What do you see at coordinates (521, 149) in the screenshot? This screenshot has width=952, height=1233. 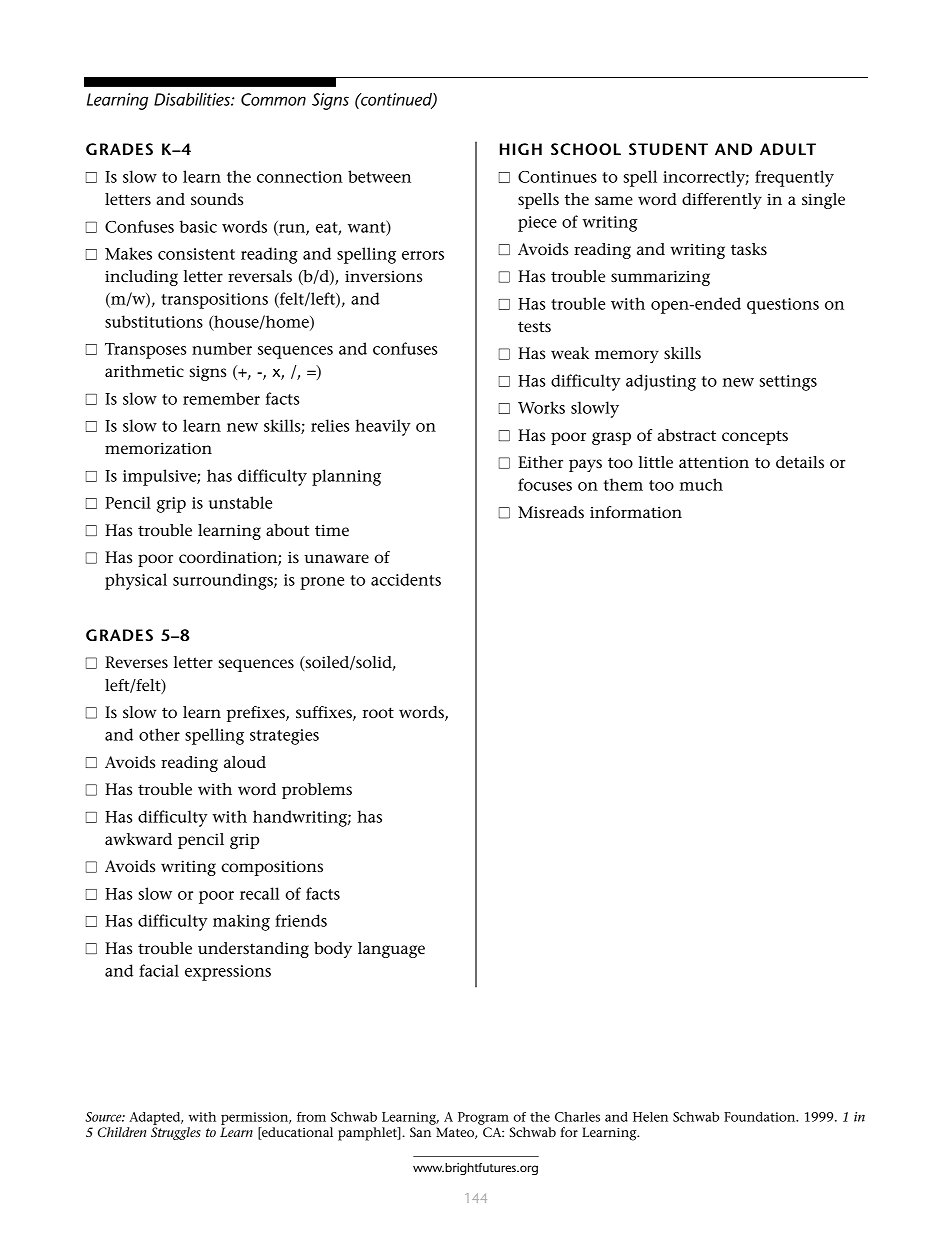 I see `HIGH` at bounding box center [521, 149].
